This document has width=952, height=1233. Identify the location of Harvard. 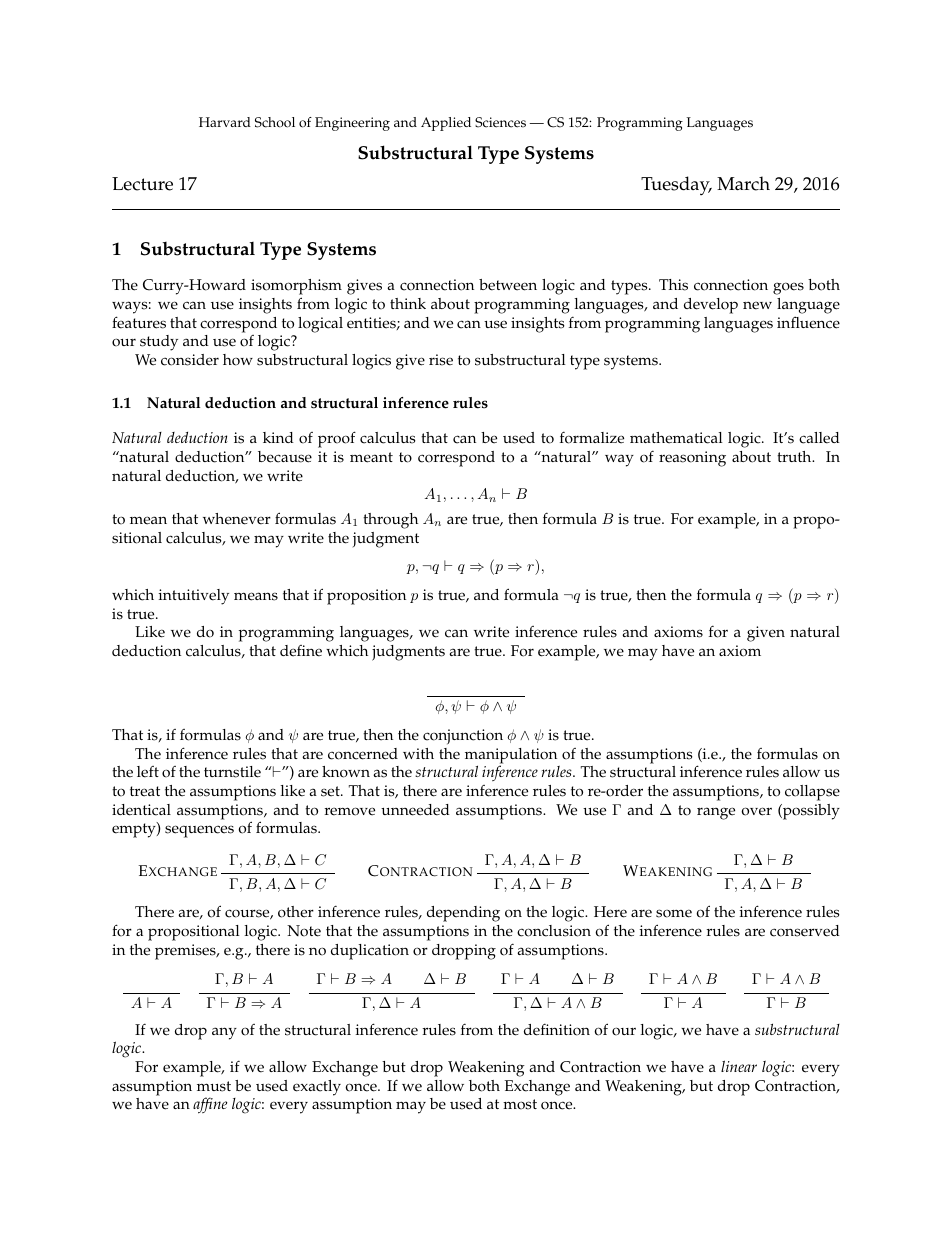
(225, 122).
